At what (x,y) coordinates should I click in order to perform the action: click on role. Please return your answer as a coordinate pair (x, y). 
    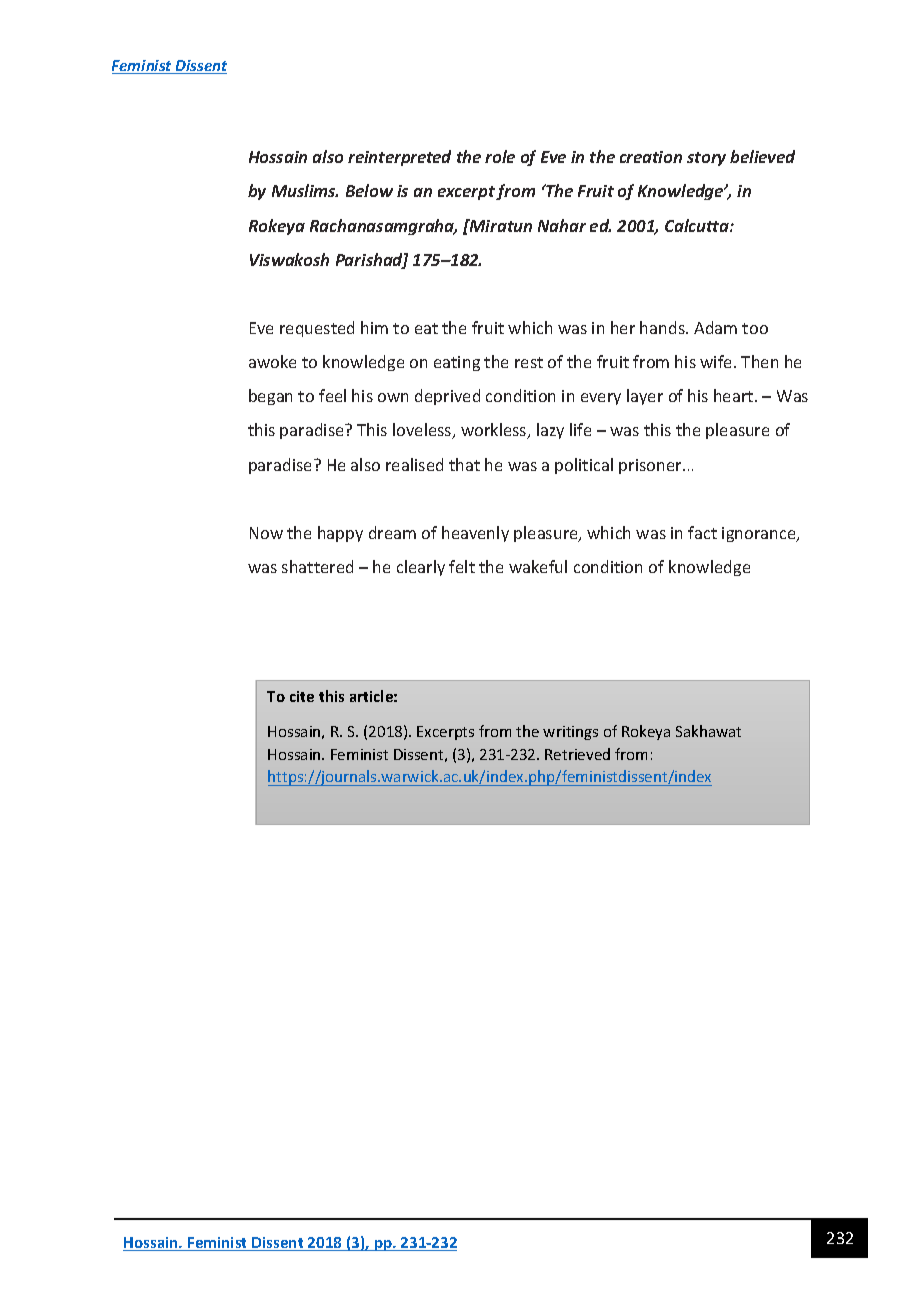
    Looking at the image, I should click on (500, 156).
